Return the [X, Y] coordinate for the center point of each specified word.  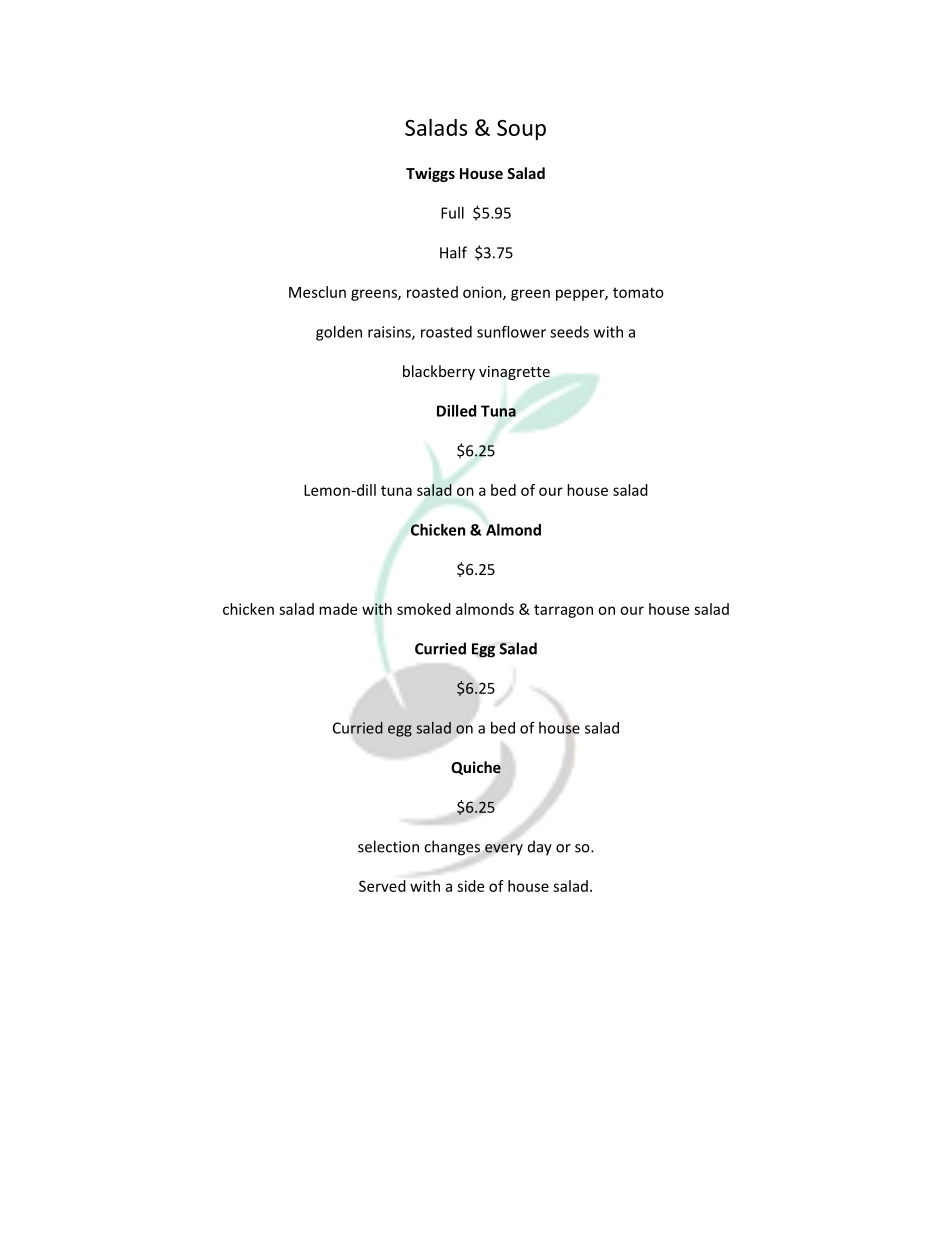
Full [452, 213]
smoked [424, 609]
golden [339, 333]
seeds [569, 332]
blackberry [439, 372]
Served [382, 886]
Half [453, 252]
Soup [521, 130]
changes [452, 848]
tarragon [563, 611]
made [338, 609]
